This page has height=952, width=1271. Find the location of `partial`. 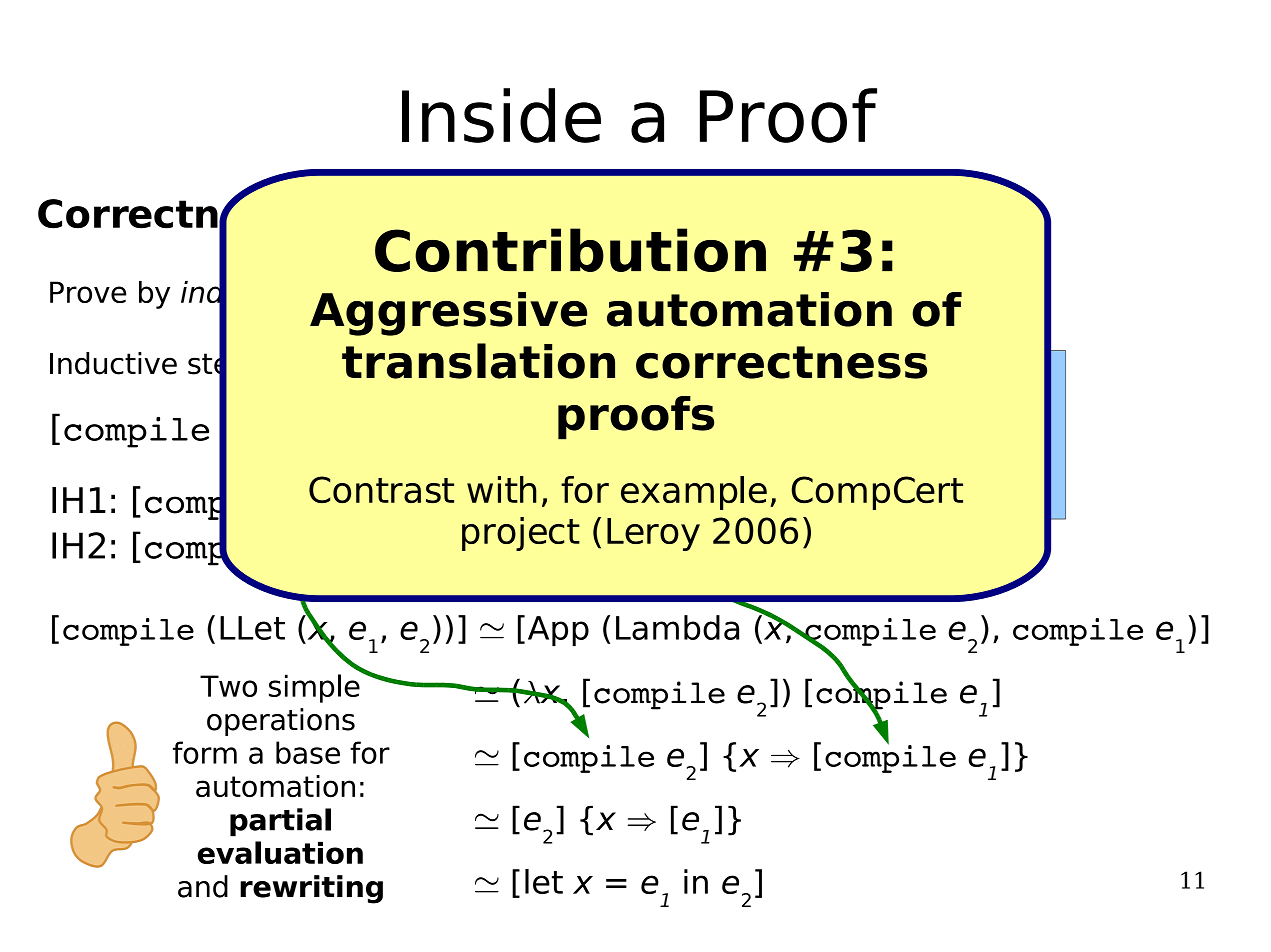

partial is located at coordinates (280, 822).
